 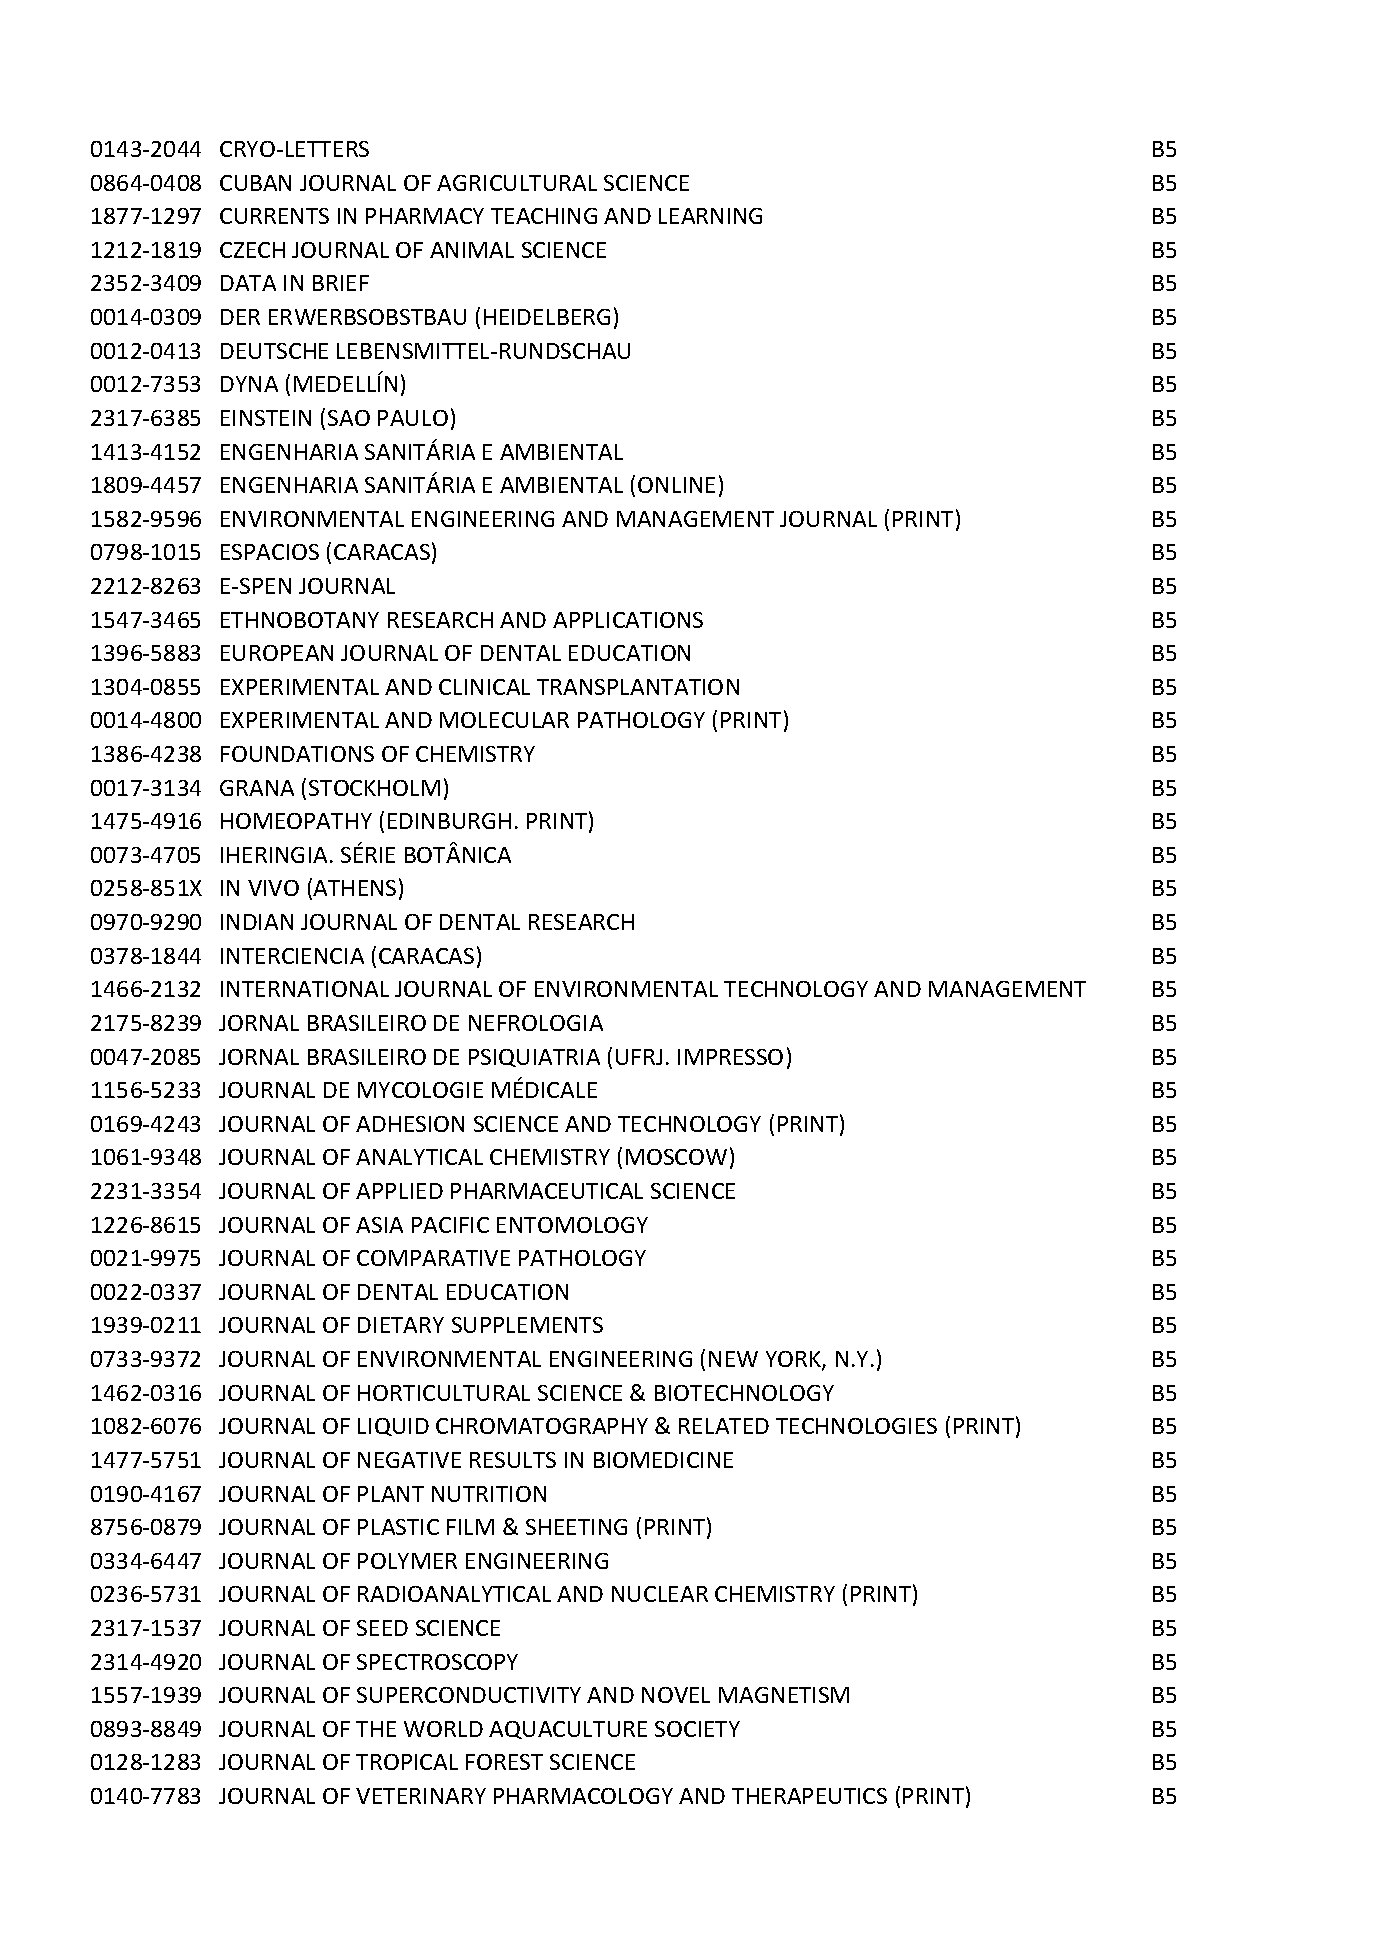 What do you see at coordinates (547, 1191) in the image?
I see `PHARMACEUTICAL` at bounding box center [547, 1191].
